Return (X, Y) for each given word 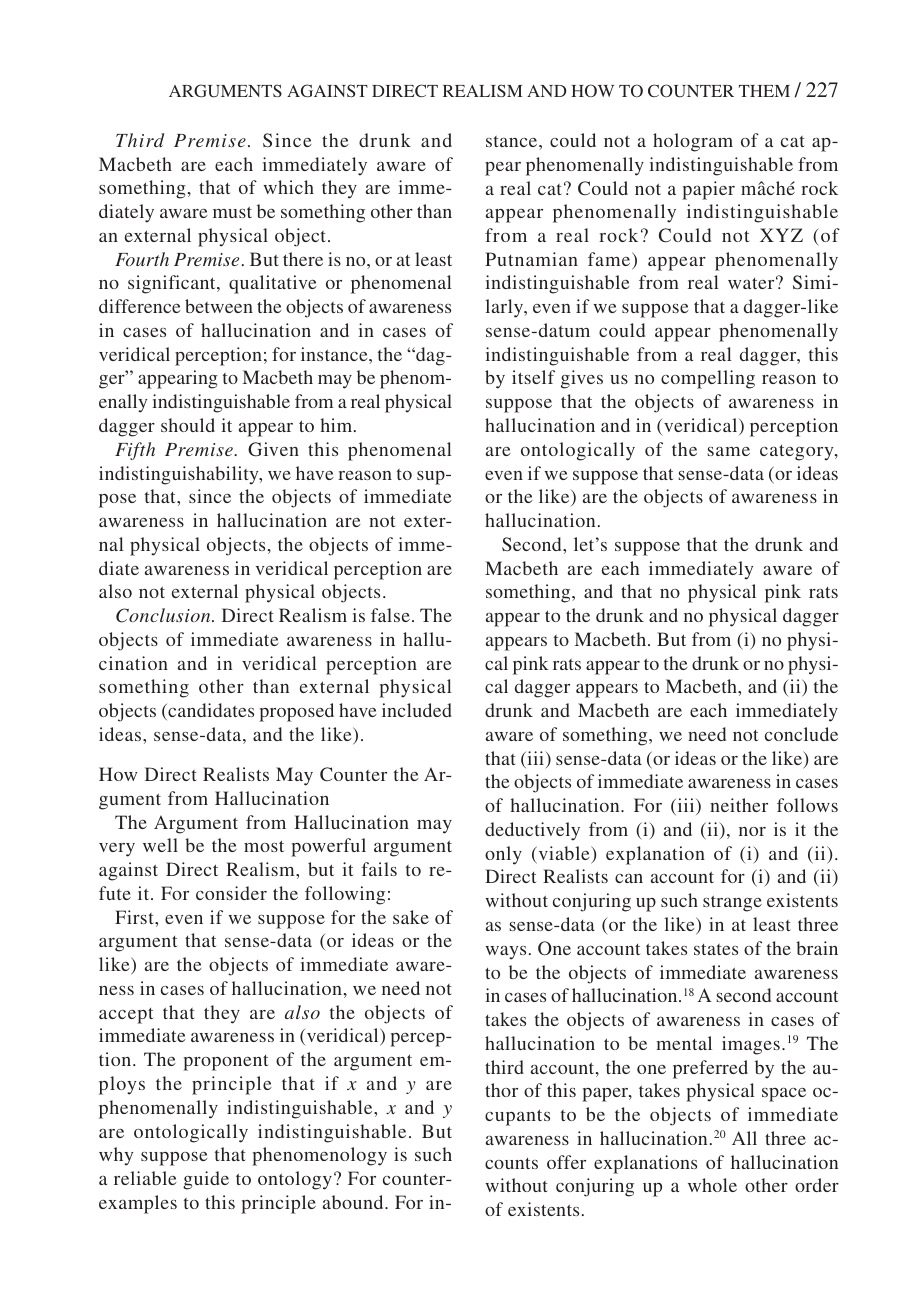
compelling (708, 379)
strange (732, 904)
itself (533, 377)
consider (231, 893)
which (288, 187)
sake (411, 917)
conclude (801, 734)
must (232, 212)
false (390, 615)
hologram (693, 142)
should (188, 425)
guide (206, 1180)
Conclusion (164, 615)
